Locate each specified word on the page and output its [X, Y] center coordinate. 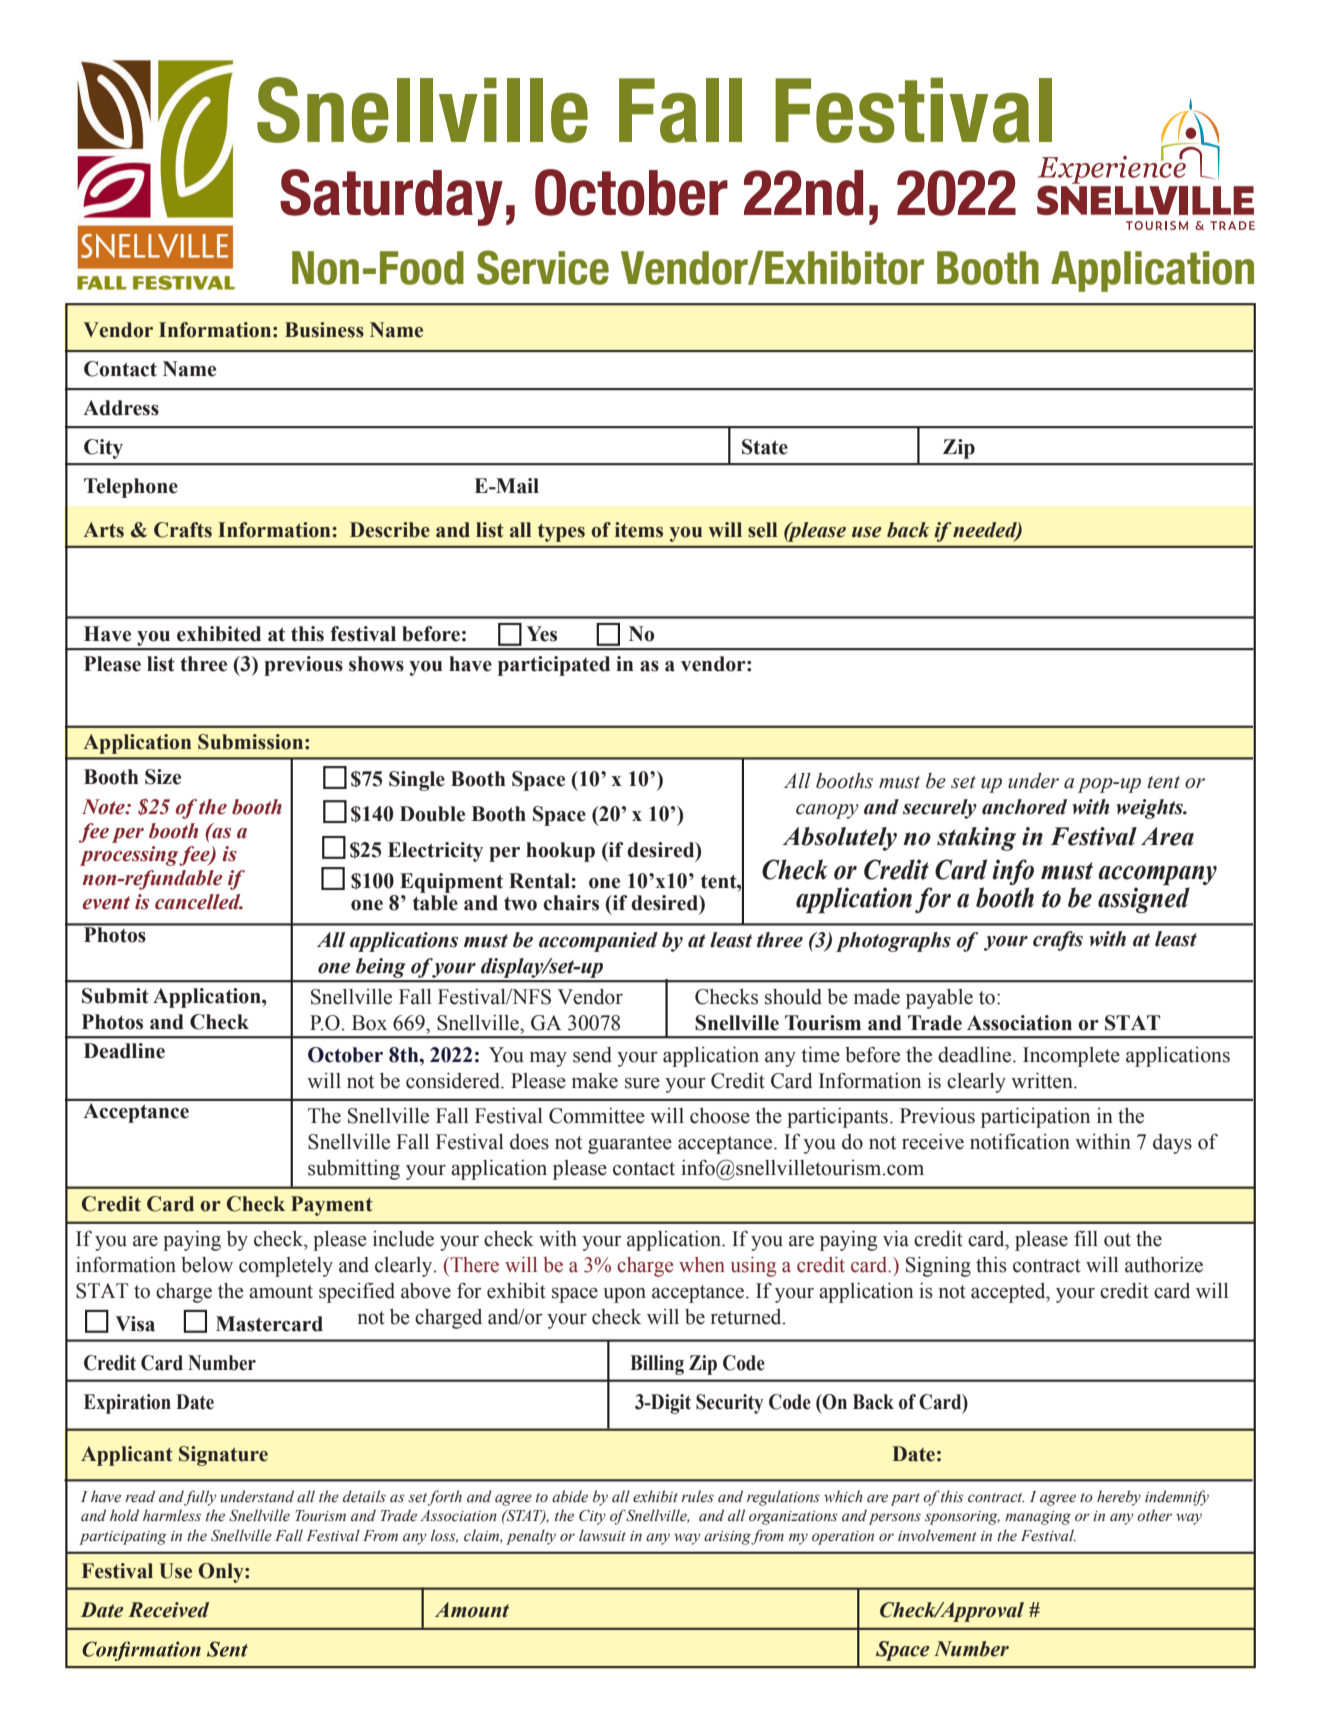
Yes [541, 634]
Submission [252, 742]
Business [324, 330]
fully [200, 1498]
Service [543, 267]
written [1043, 1080]
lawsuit [602, 1535]
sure [642, 1083]
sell [762, 530]
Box [369, 1023]
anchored [1024, 807]
